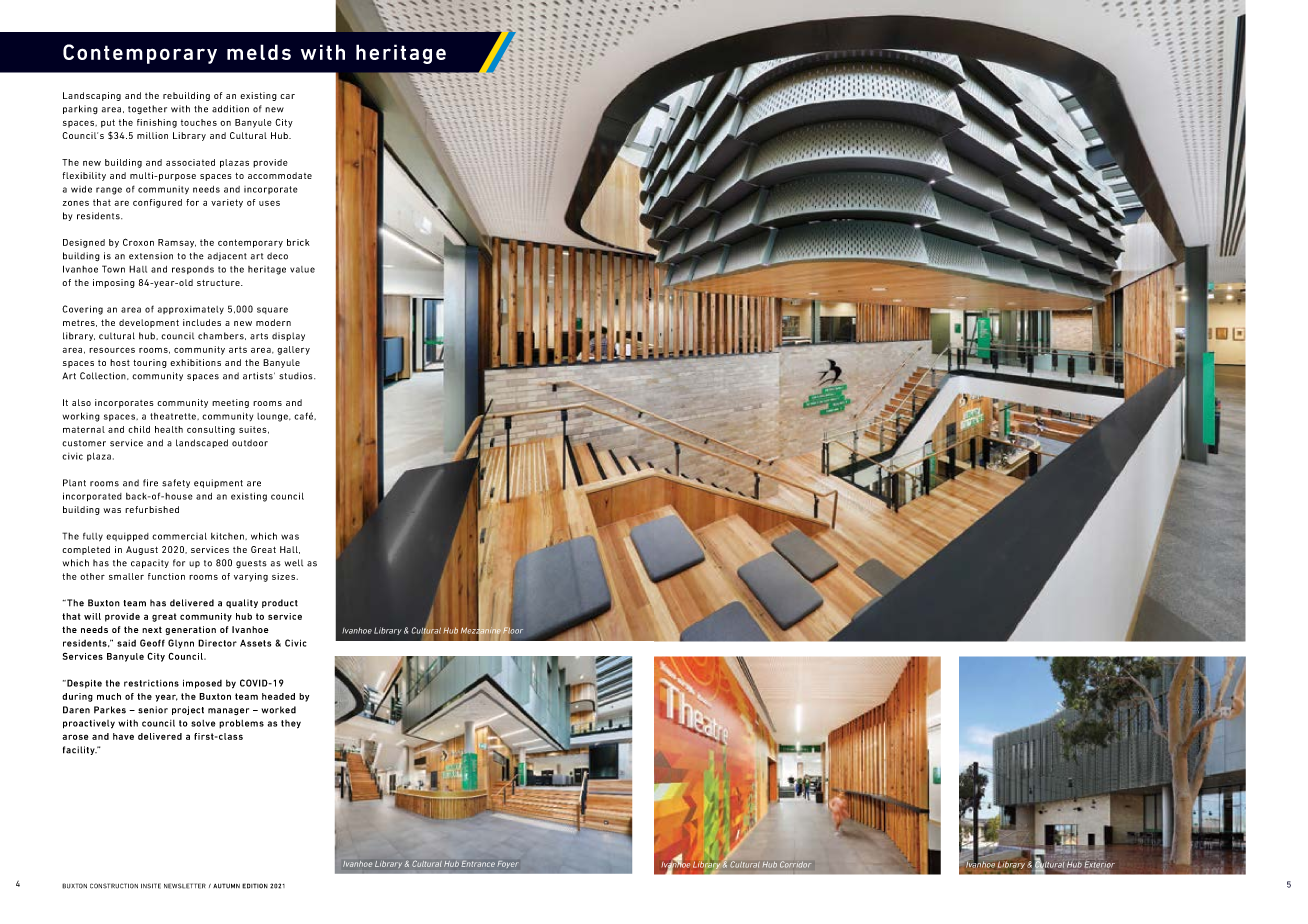 The image size is (1308, 924). What do you see at coordinates (92, 96) in the image?
I see `Landscaping` at bounding box center [92, 96].
